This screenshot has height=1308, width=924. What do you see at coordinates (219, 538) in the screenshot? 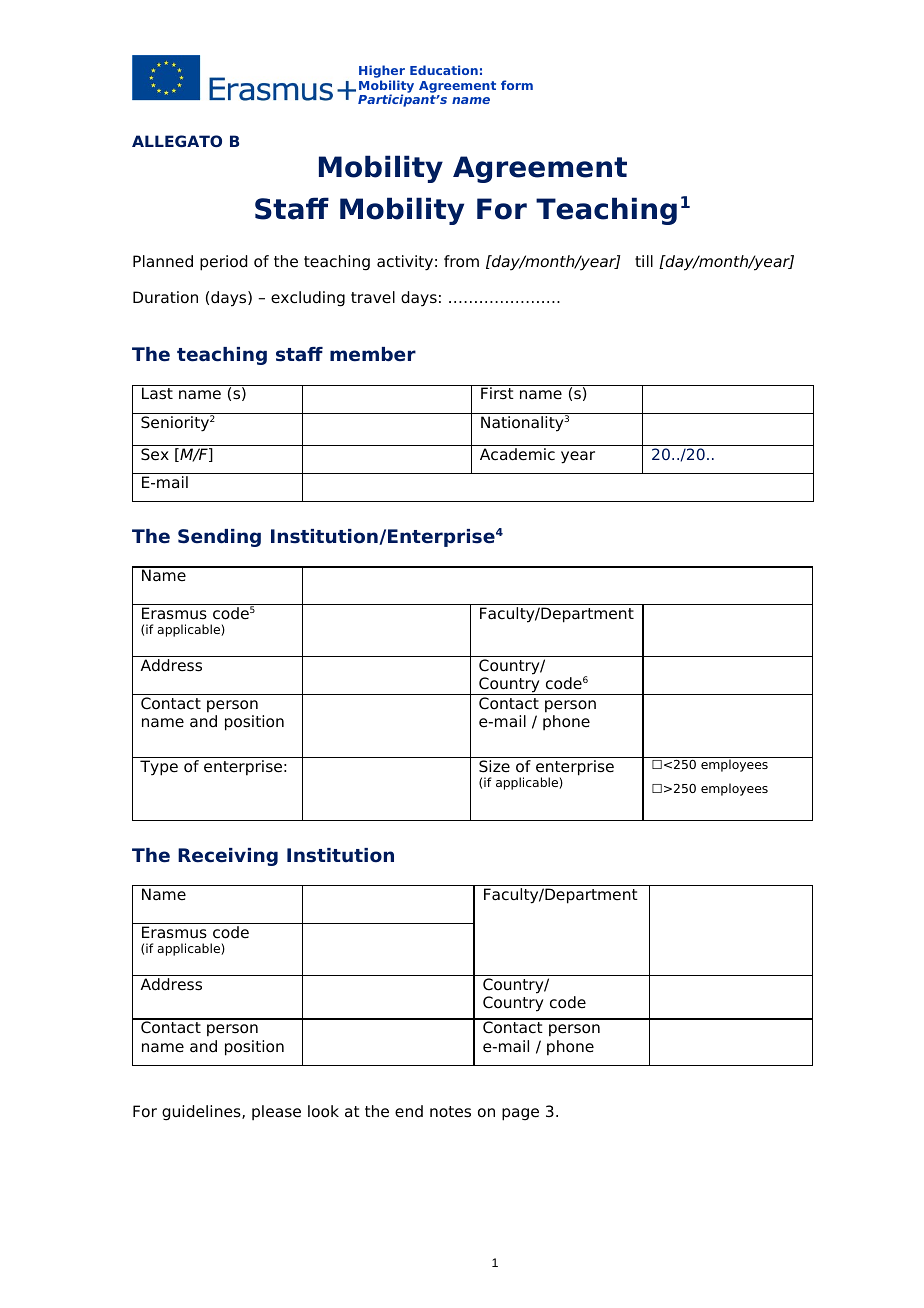
I see `Sending` at bounding box center [219, 538].
